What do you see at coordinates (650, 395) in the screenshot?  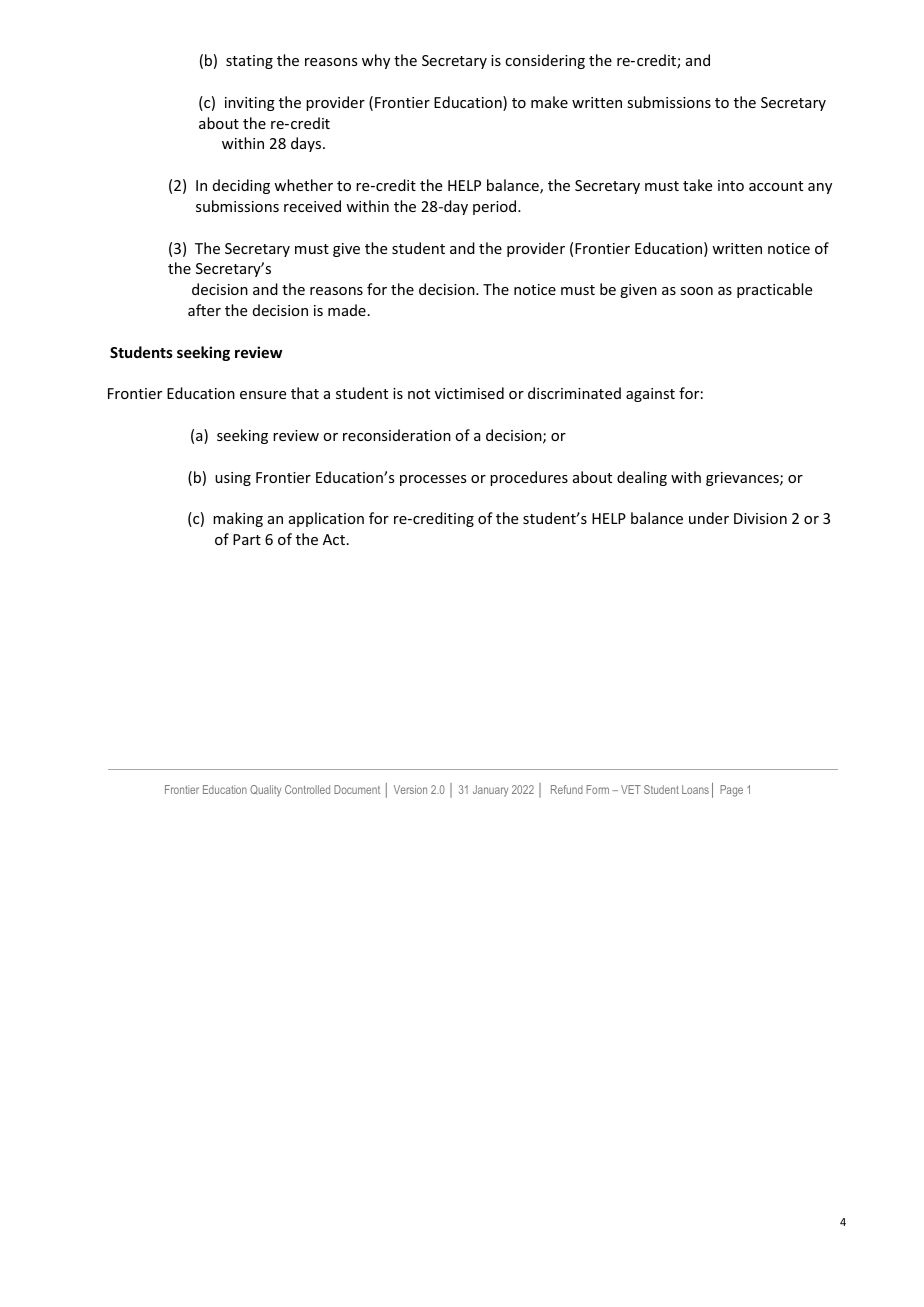 I see `against` at bounding box center [650, 395].
